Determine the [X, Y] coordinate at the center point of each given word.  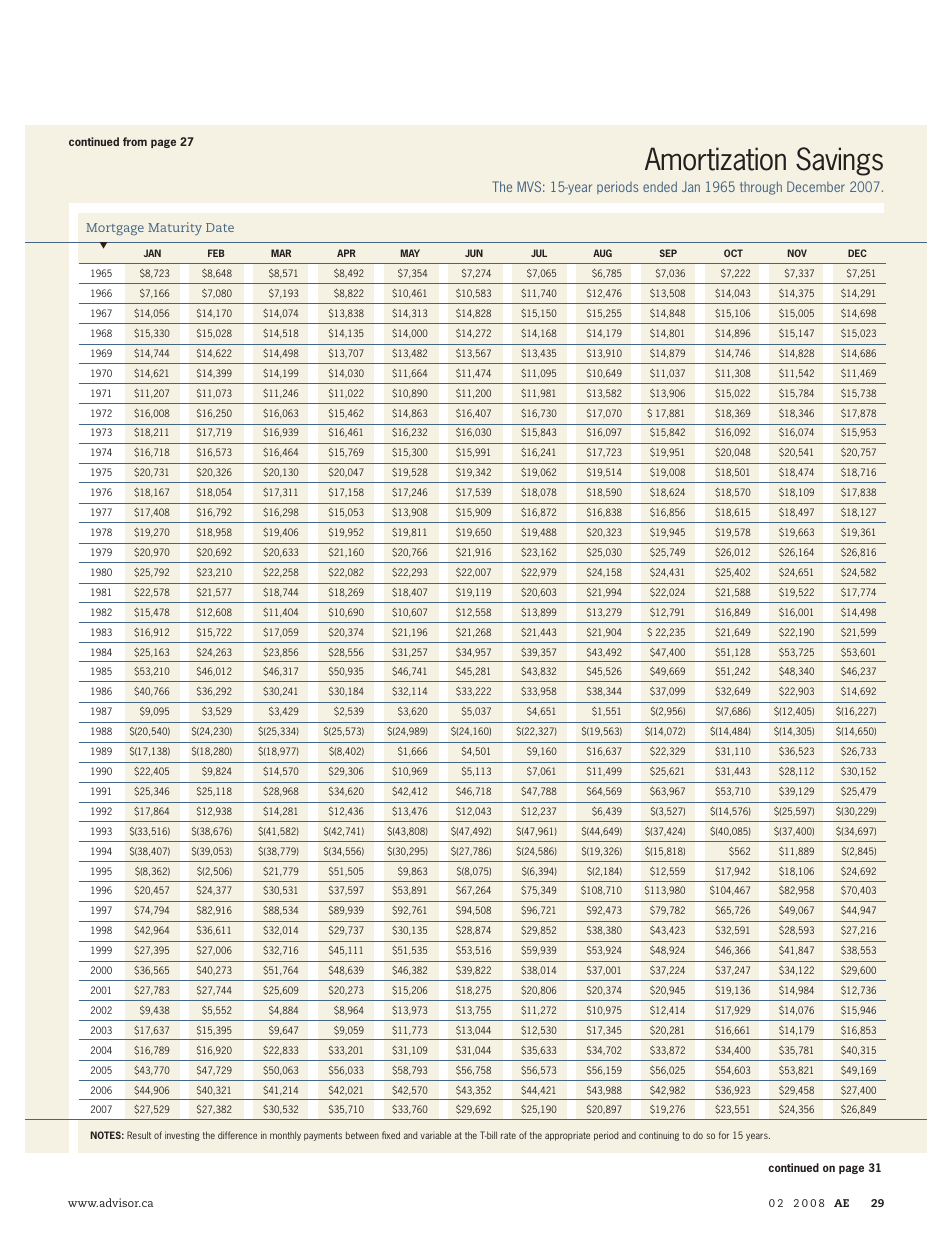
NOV [797, 253]
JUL [539, 253]
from [135, 141]
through [761, 188]
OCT [733, 253]
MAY [410, 253]
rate [508, 1135]
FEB [216, 253]
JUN [474, 253]
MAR [281, 253]
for [724, 1135]
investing [182, 1136]
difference [237, 1135]
